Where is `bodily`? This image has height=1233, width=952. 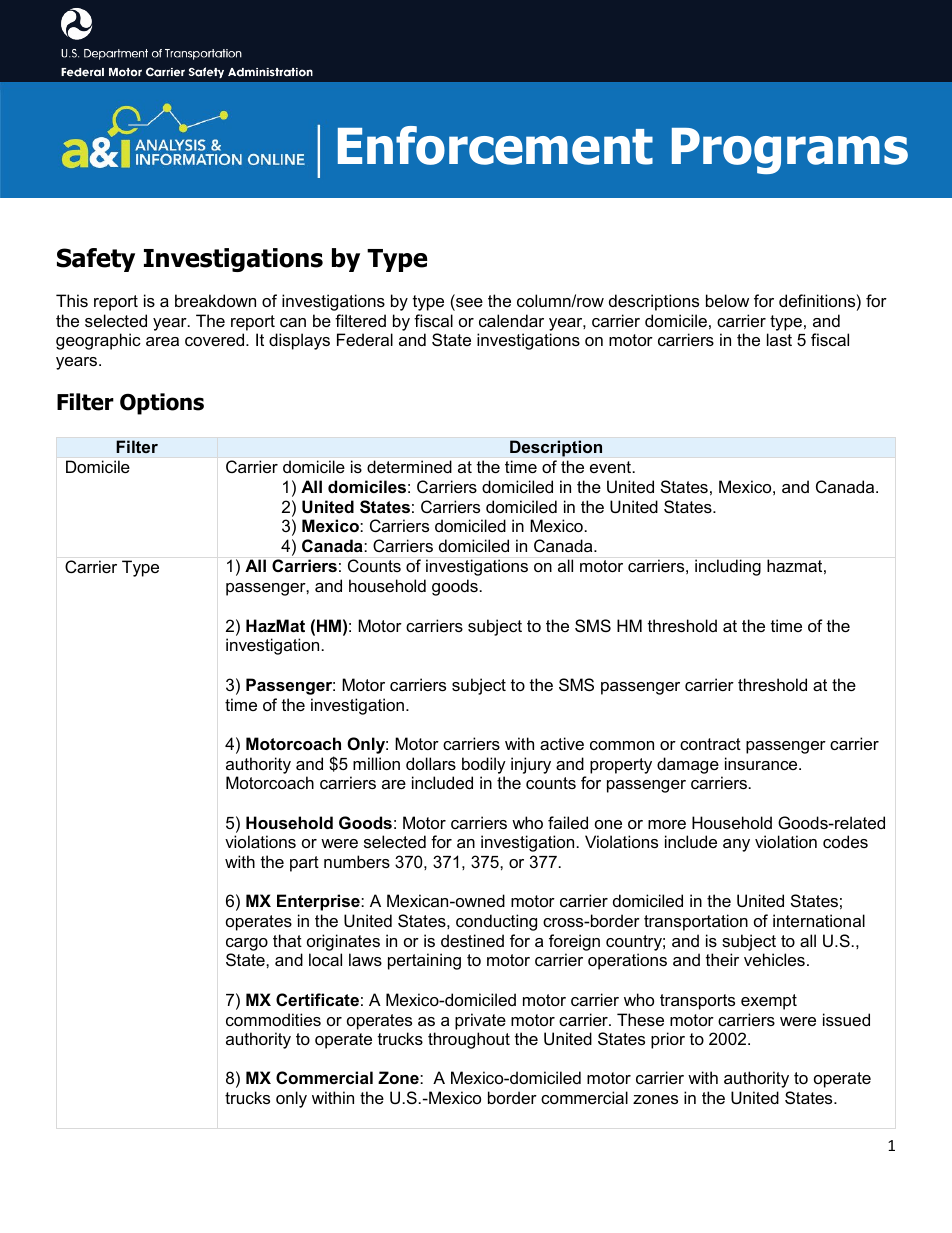
bodily is located at coordinates (484, 765).
